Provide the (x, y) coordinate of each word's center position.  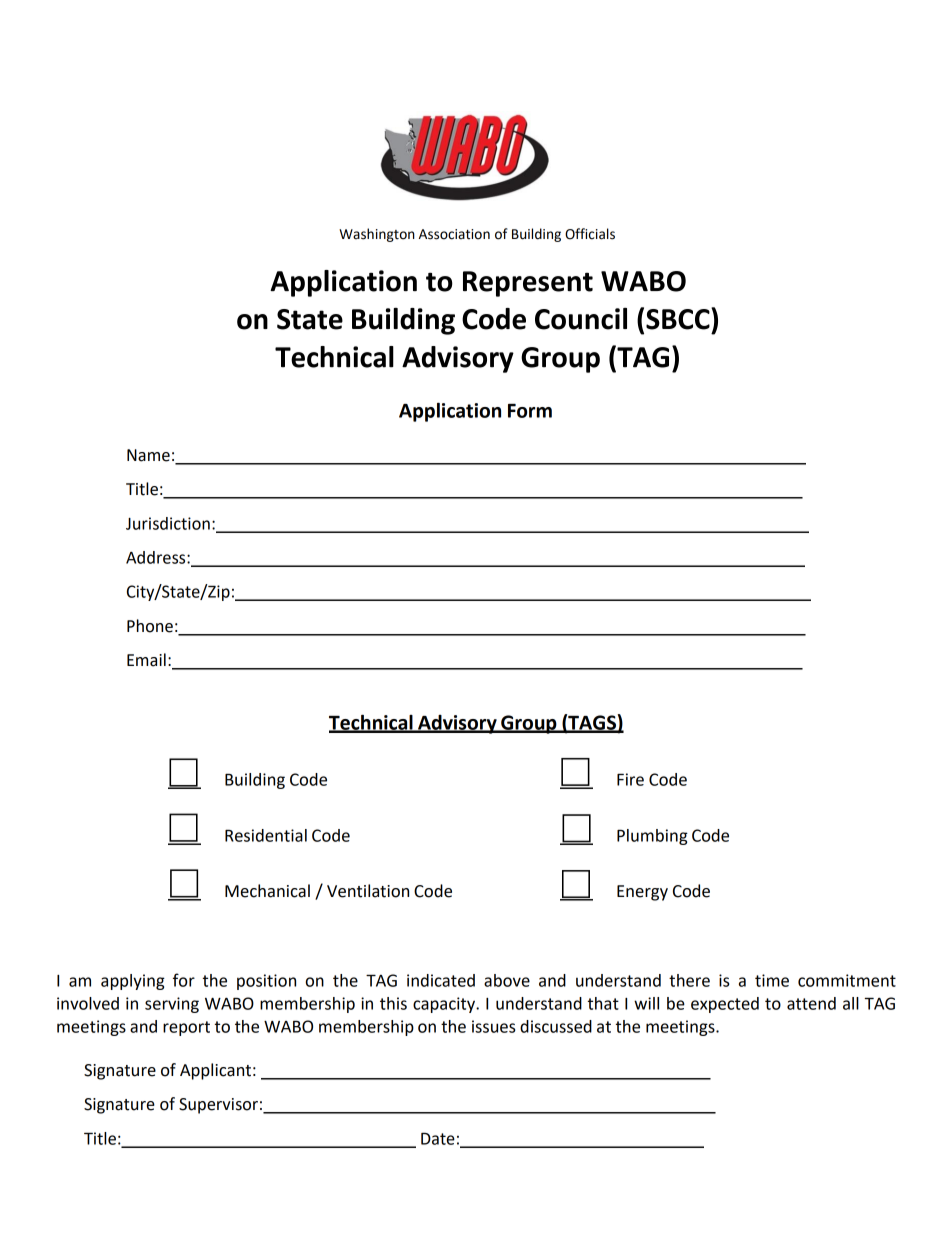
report (186, 1028)
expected (725, 1005)
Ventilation (368, 891)
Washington (377, 235)
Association (454, 234)
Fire (630, 779)
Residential (266, 835)
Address (157, 557)
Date (438, 1138)
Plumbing (652, 837)
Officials (590, 234)
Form (530, 411)
